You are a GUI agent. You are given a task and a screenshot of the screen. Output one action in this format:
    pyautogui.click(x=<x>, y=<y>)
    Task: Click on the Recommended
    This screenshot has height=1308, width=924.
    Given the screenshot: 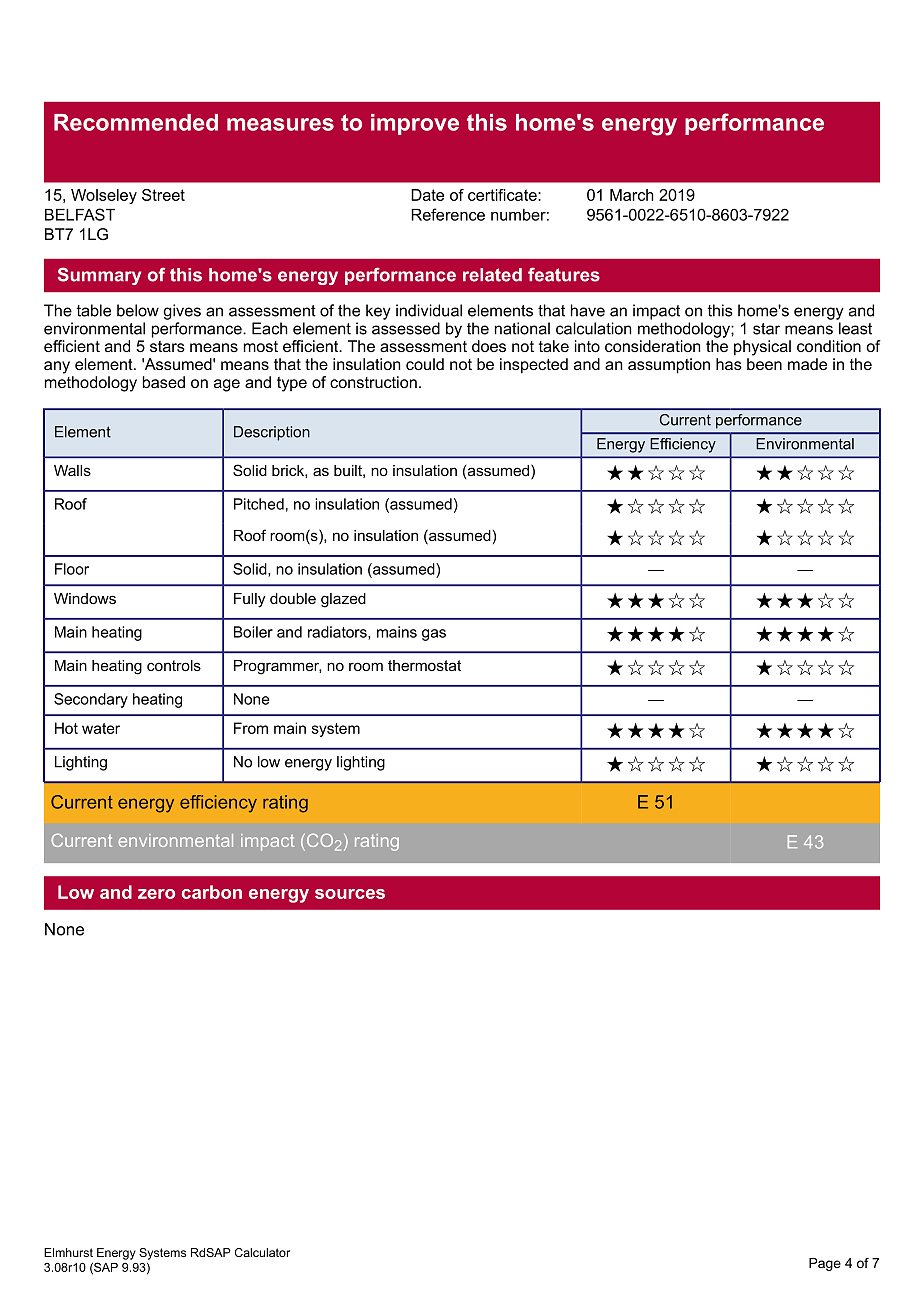 What is the action you would take?
    pyautogui.click(x=136, y=122)
